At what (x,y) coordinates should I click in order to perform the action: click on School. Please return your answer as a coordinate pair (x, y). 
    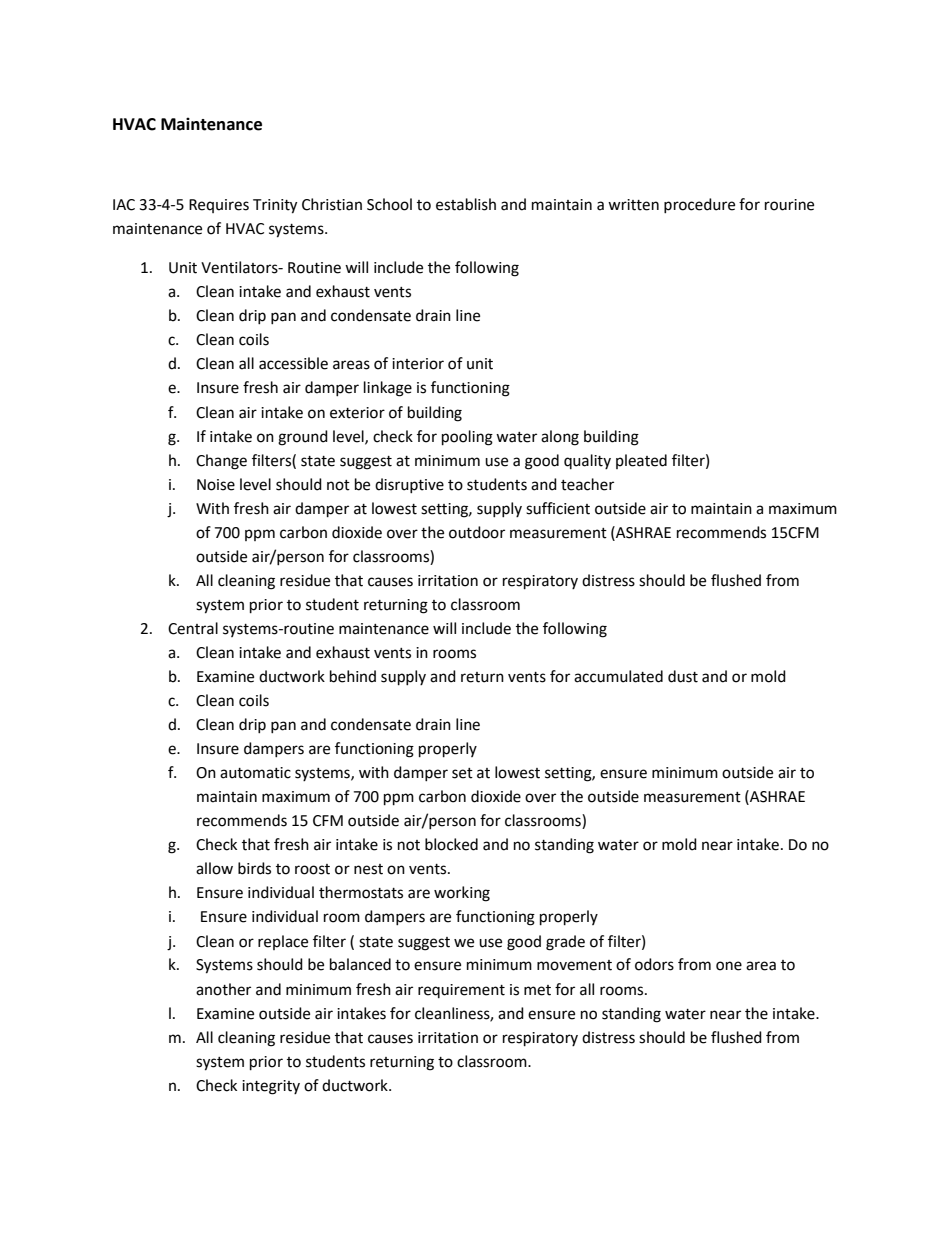
    Looking at the image, I should click on (389, 204).
